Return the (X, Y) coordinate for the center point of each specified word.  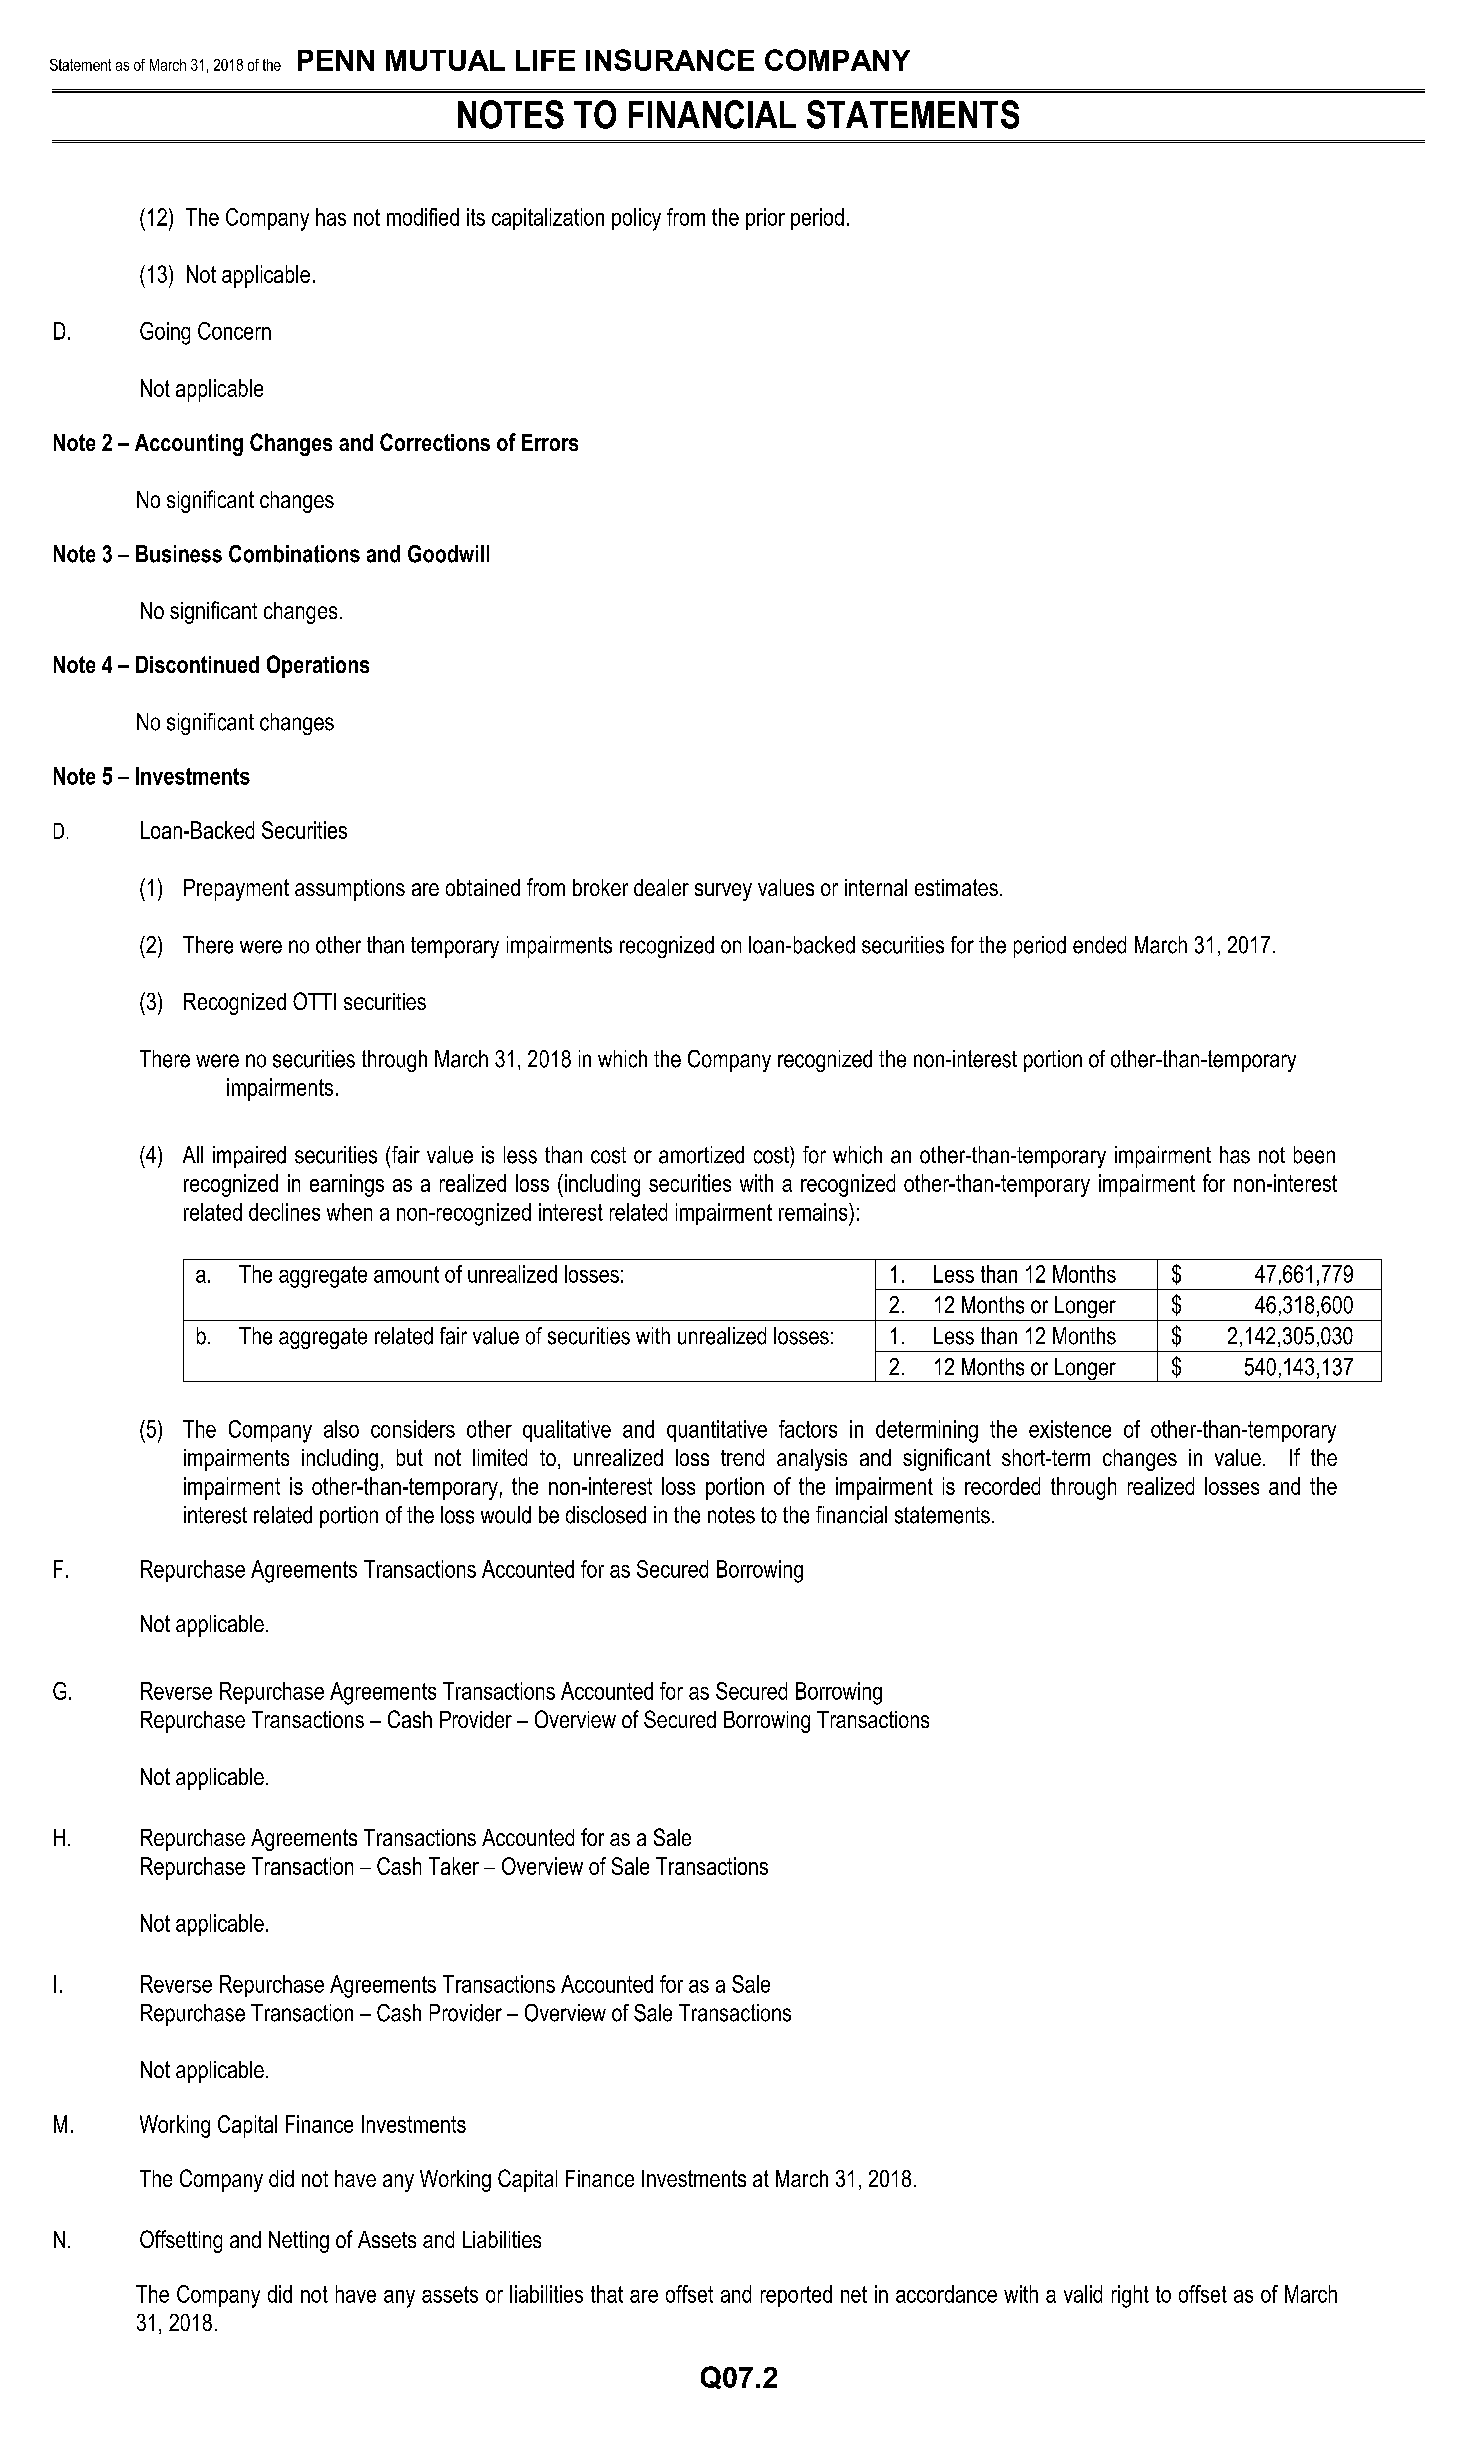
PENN (336, 60)
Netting (299, 2242)
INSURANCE (670, 60)
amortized (701, 1155)
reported (796, 2296)
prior (765, 219)
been (1314, 1155)
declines (284, 1212)
